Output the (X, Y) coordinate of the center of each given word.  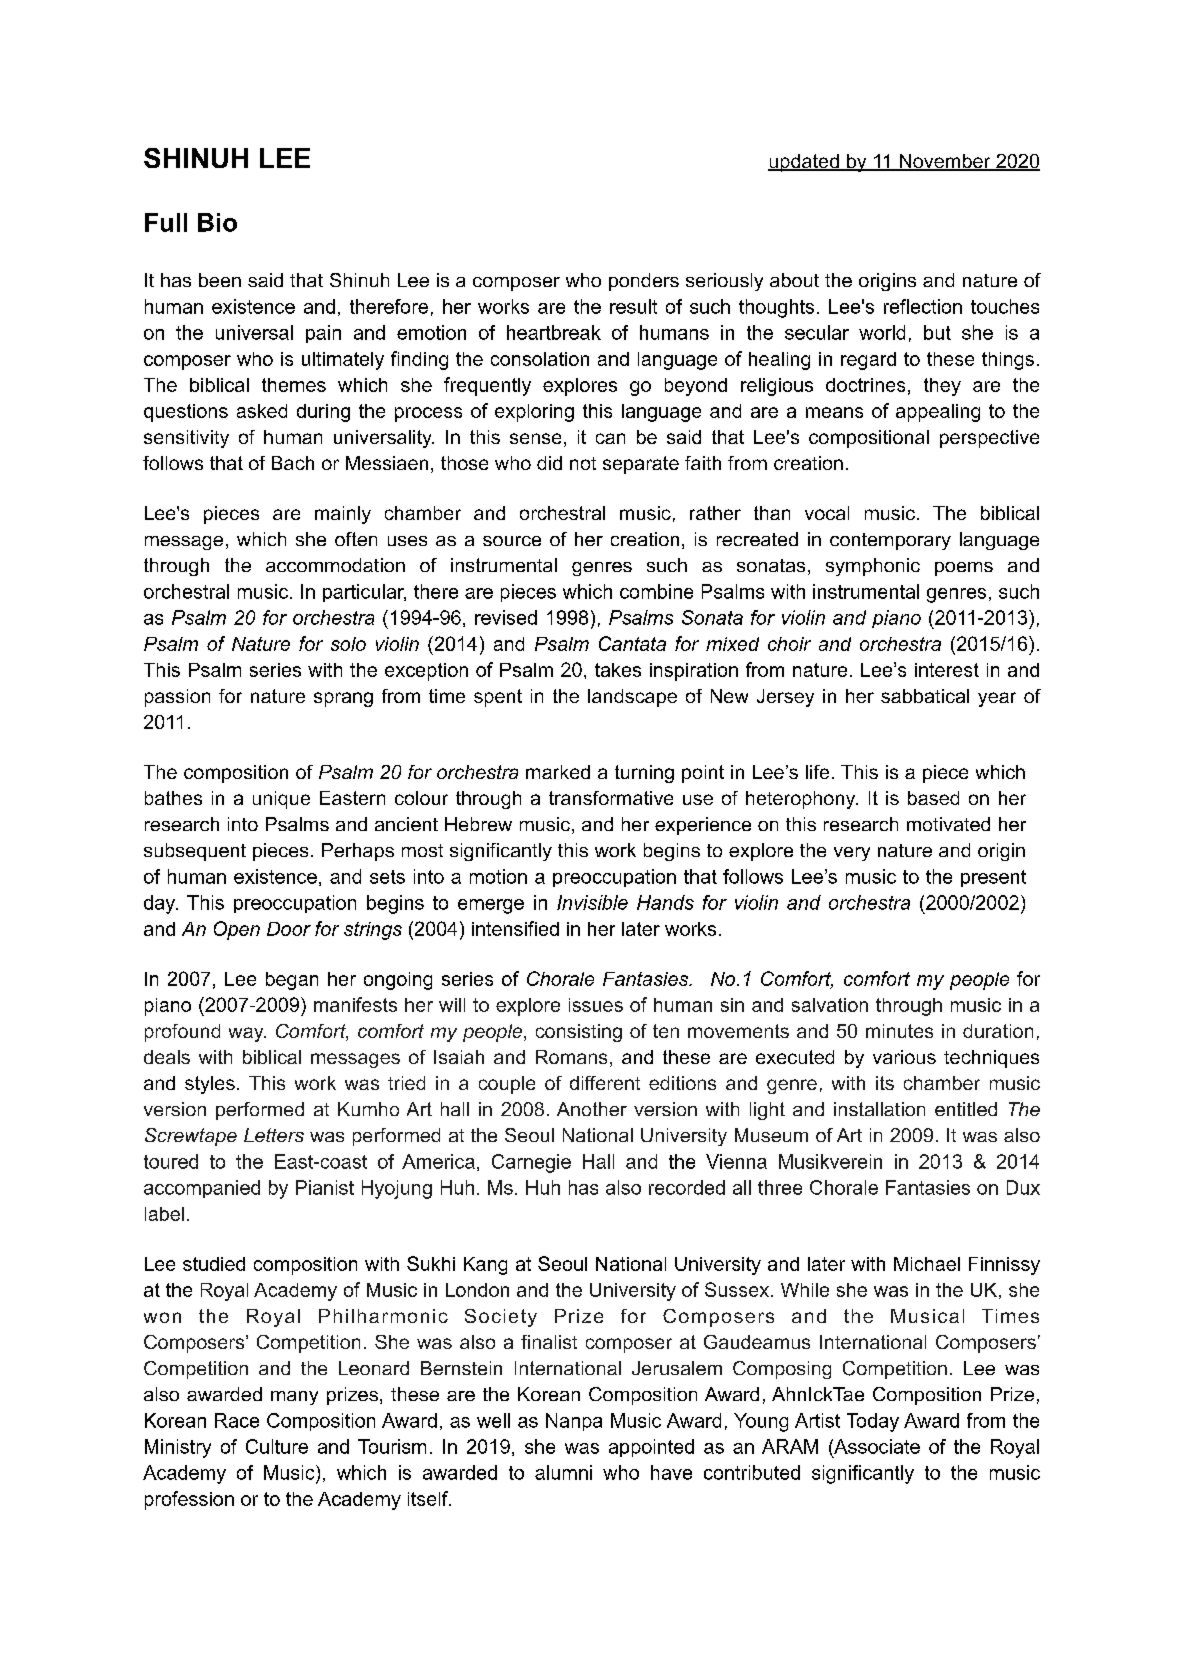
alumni (563, 1472)
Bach (293, 463)
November (945, 162)
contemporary (890, 541)
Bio (217, 222)
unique (281, 800)
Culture (277, 1446)
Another (592, 1109)
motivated (948, 824)
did (549, 463)
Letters (274, 1135)
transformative (611, 798)
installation (879, 1109)
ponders (644, 282)
